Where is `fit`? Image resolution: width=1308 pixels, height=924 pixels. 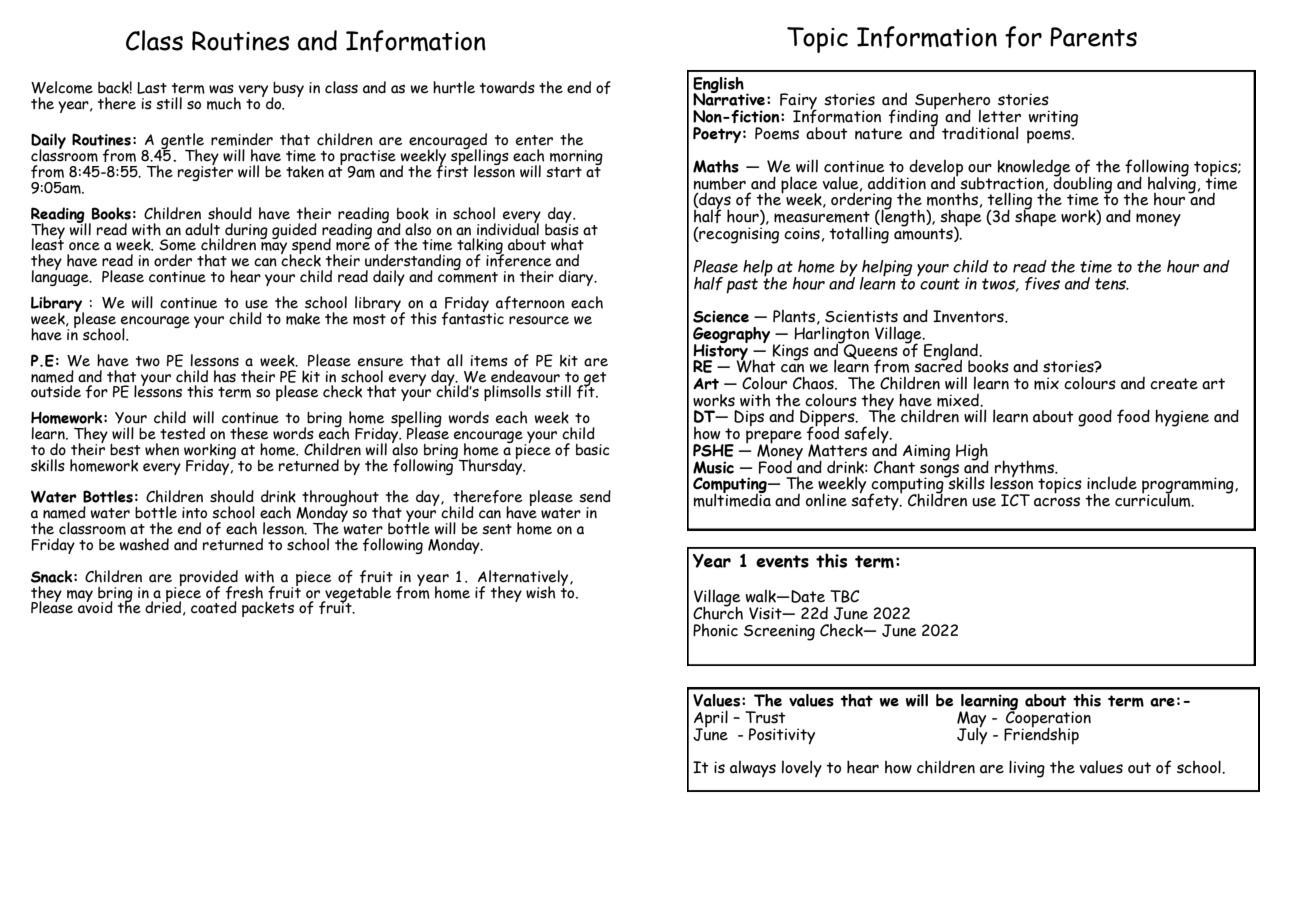 fit is located at coordinates (587, 390).
